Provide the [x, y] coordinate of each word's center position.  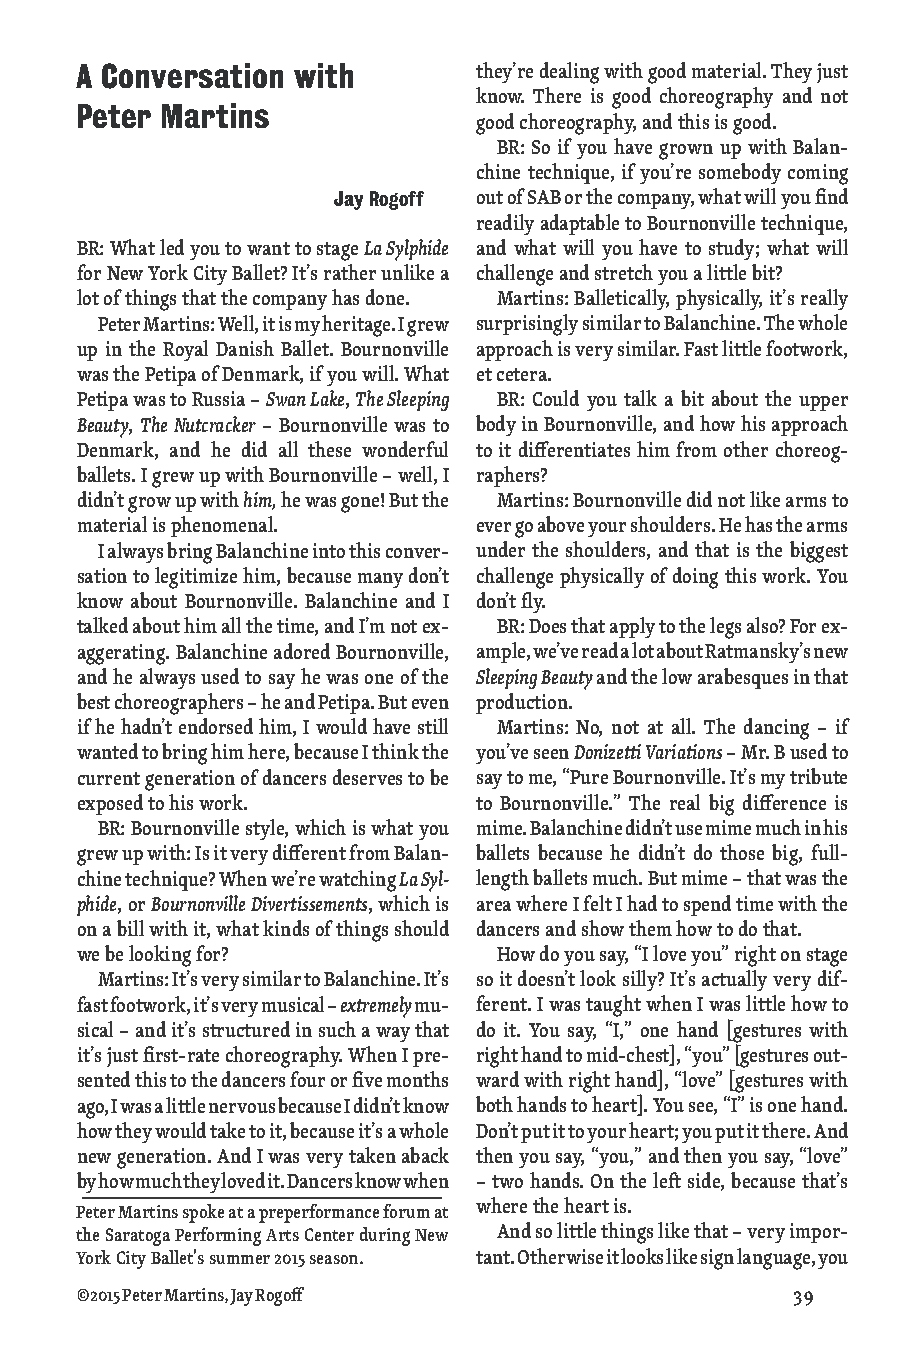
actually [734, 980]
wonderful [405, 449]
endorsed [216, 726]
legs [725, 628]
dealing [569, 73]
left [667, 1180]
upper [823, 403]
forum [406, 1211]
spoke [203, 1213]
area [494, 906]
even [430, 704]
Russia [218, 398]
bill [130, 928]
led [172, 247]
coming [818, 174]
